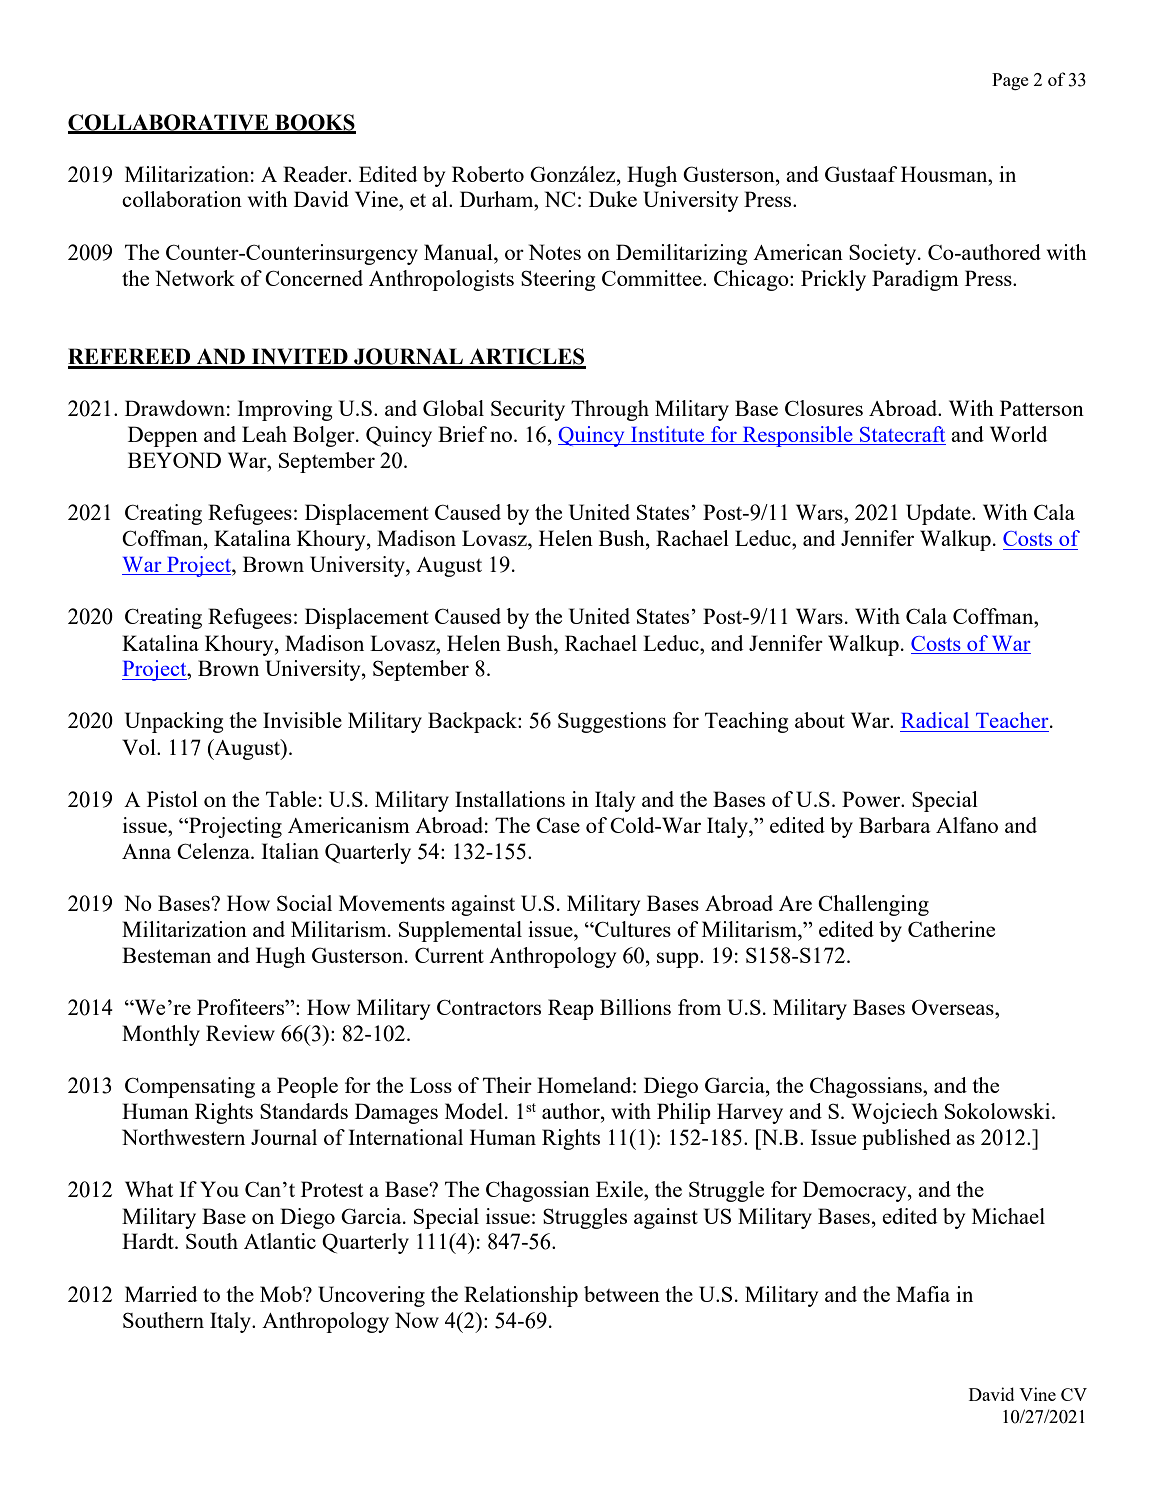  What do you see at coordinates (935, 720) in the image?
I see `Radical` at bounding box center [935, 720].
